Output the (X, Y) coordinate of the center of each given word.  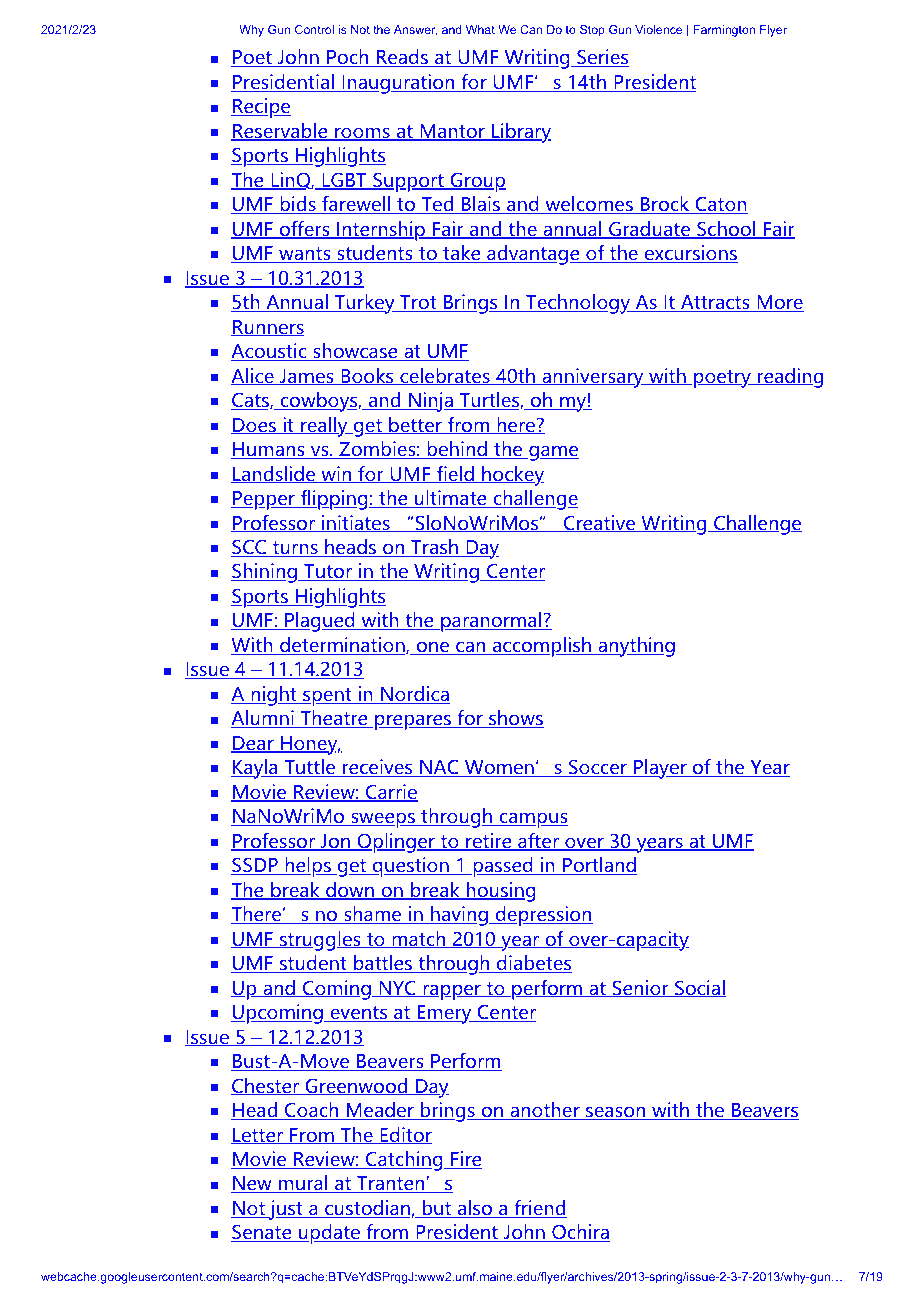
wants (305, 255)
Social (699, 988)
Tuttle (309, 768)
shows (515, 719)
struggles (320, 941)
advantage (533, 255)
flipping (334, 500)
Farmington (724, 31)
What (480, 29)
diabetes (533, 964)
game (553, 453)
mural (303, 1184)
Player (660, 769)
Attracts (714, 303)
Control (314, 29)
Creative (599, 523)
